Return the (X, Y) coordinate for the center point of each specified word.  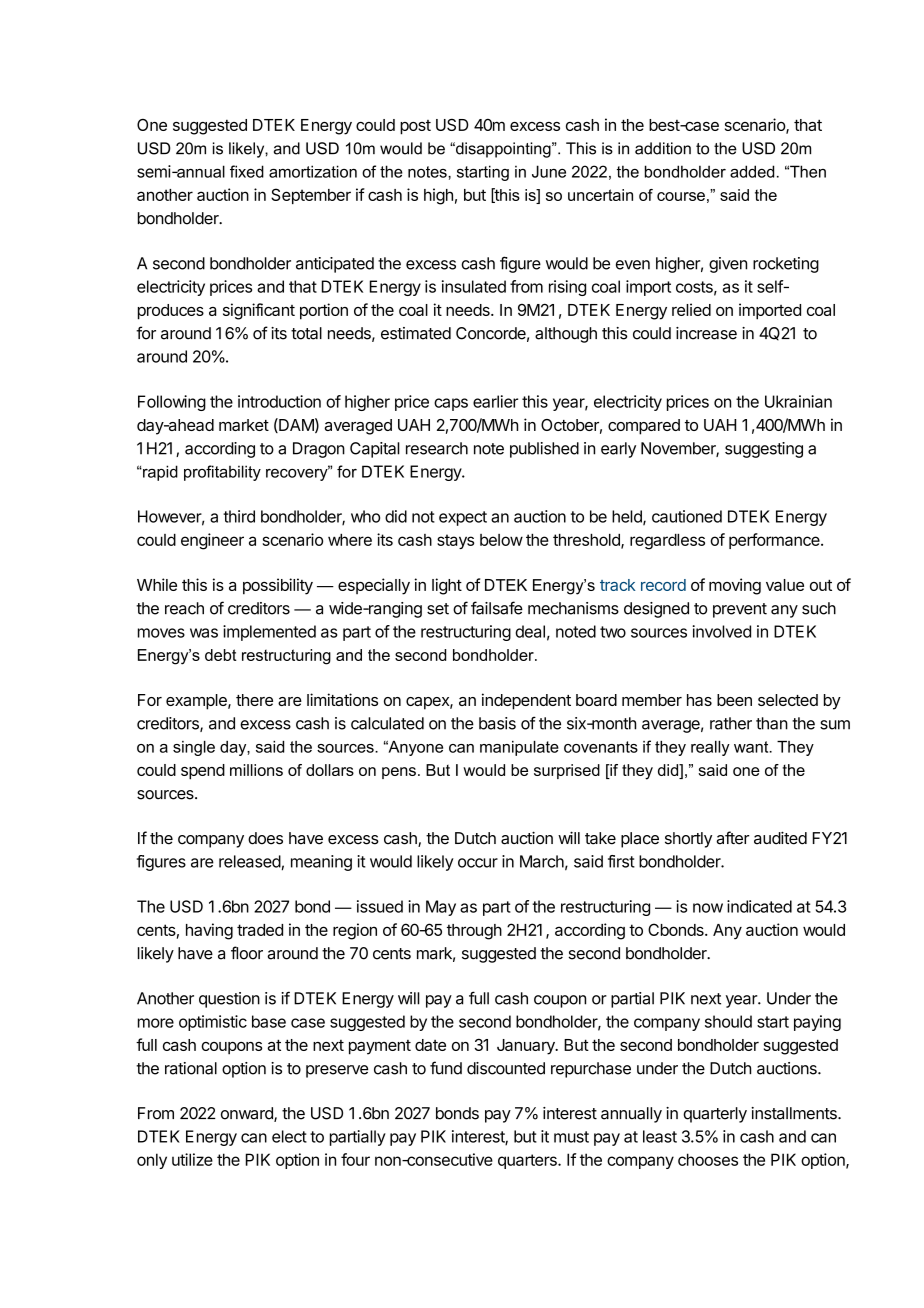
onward (248, 1114)
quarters (528, 1161)
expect (463, 518)
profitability (222, 473)
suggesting (764, 450)
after (732, 838)
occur (478, 863)
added (752, 171)
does (265, 838)
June (549, 171)
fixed (247, 171)
